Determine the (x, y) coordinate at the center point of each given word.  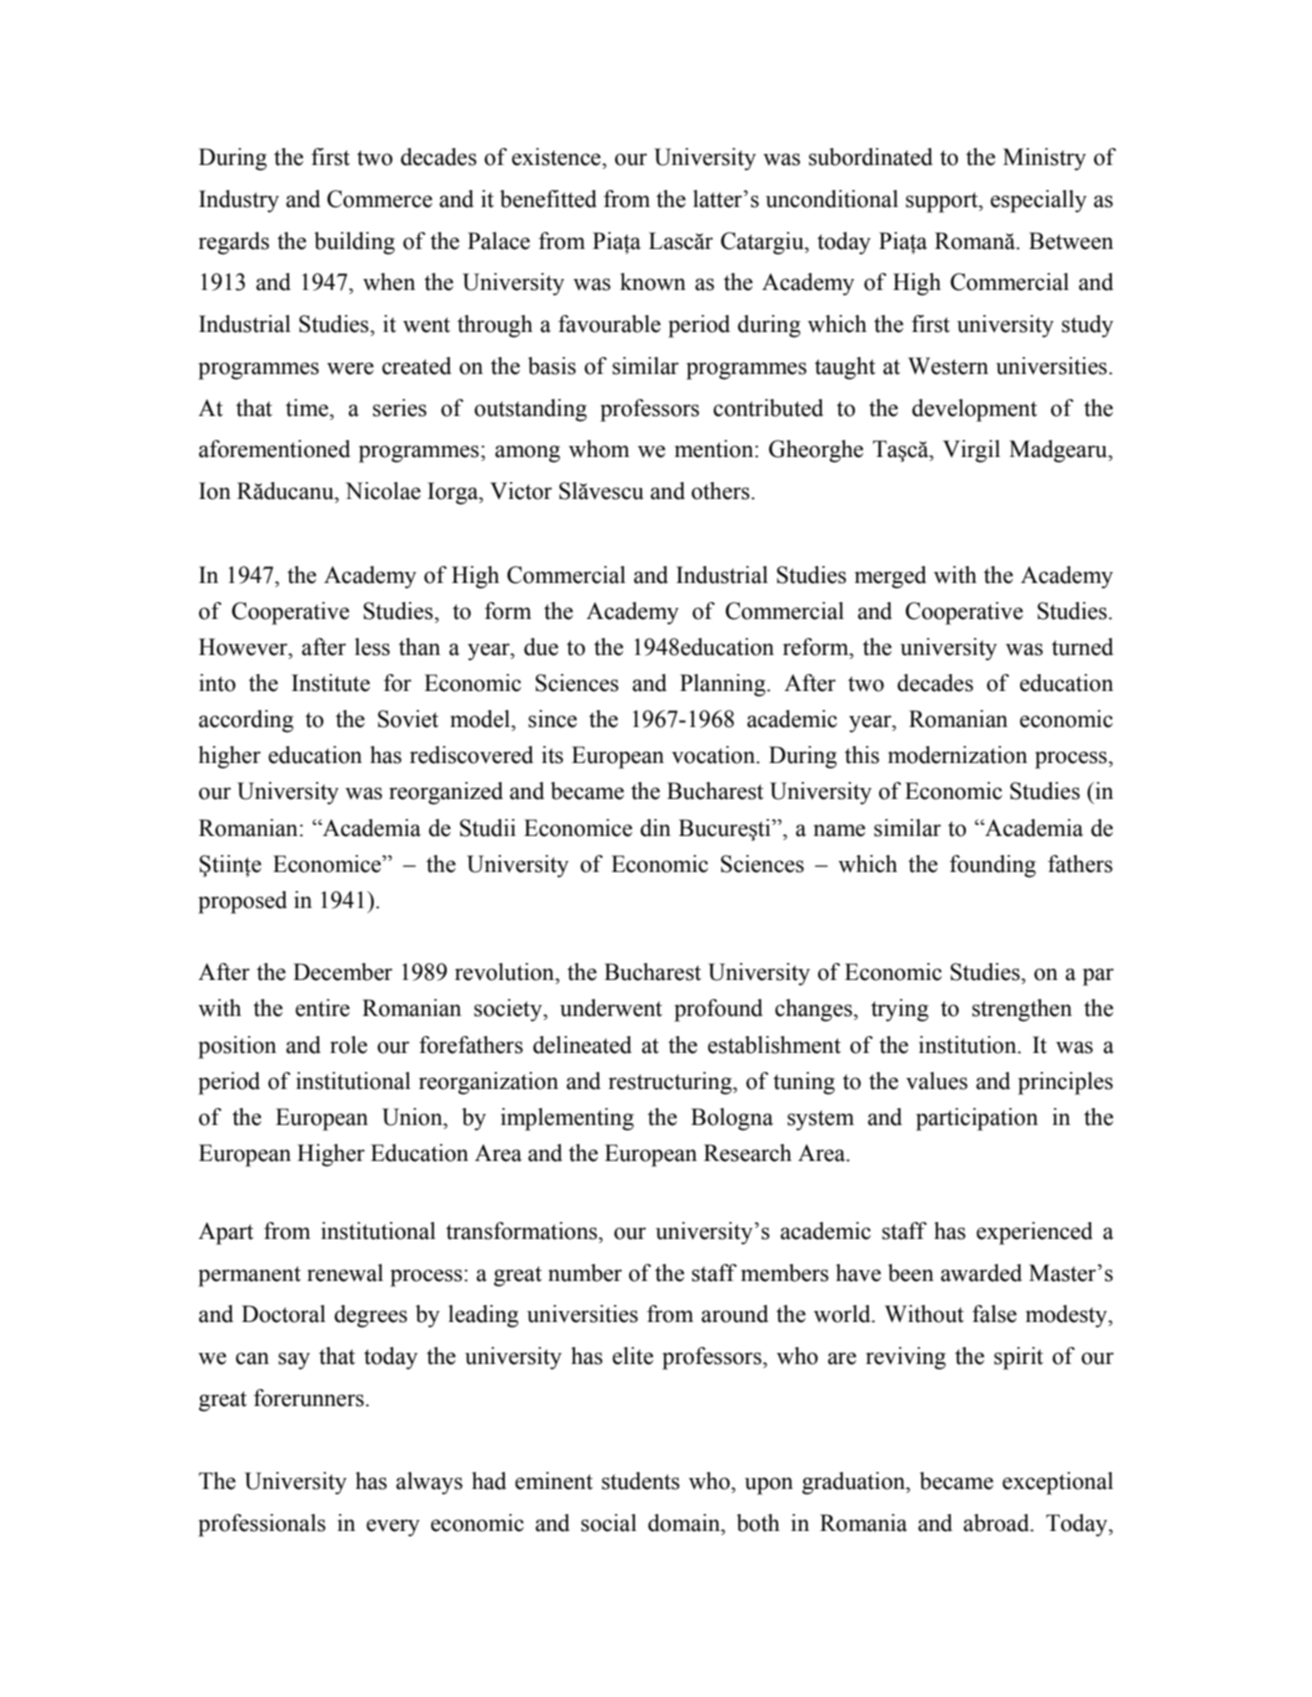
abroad (997, 1523)
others (721, 491)
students (641, 1481)
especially (1038, 201)
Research (748, 1153)
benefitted (548, 199)
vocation (714, 755)
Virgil (971, 451)
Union (413, 1117)
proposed (242, 902)
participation (977, 1119)
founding (993, 866)
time (308, 408)
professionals (262, 1525)
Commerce (379, 199)
